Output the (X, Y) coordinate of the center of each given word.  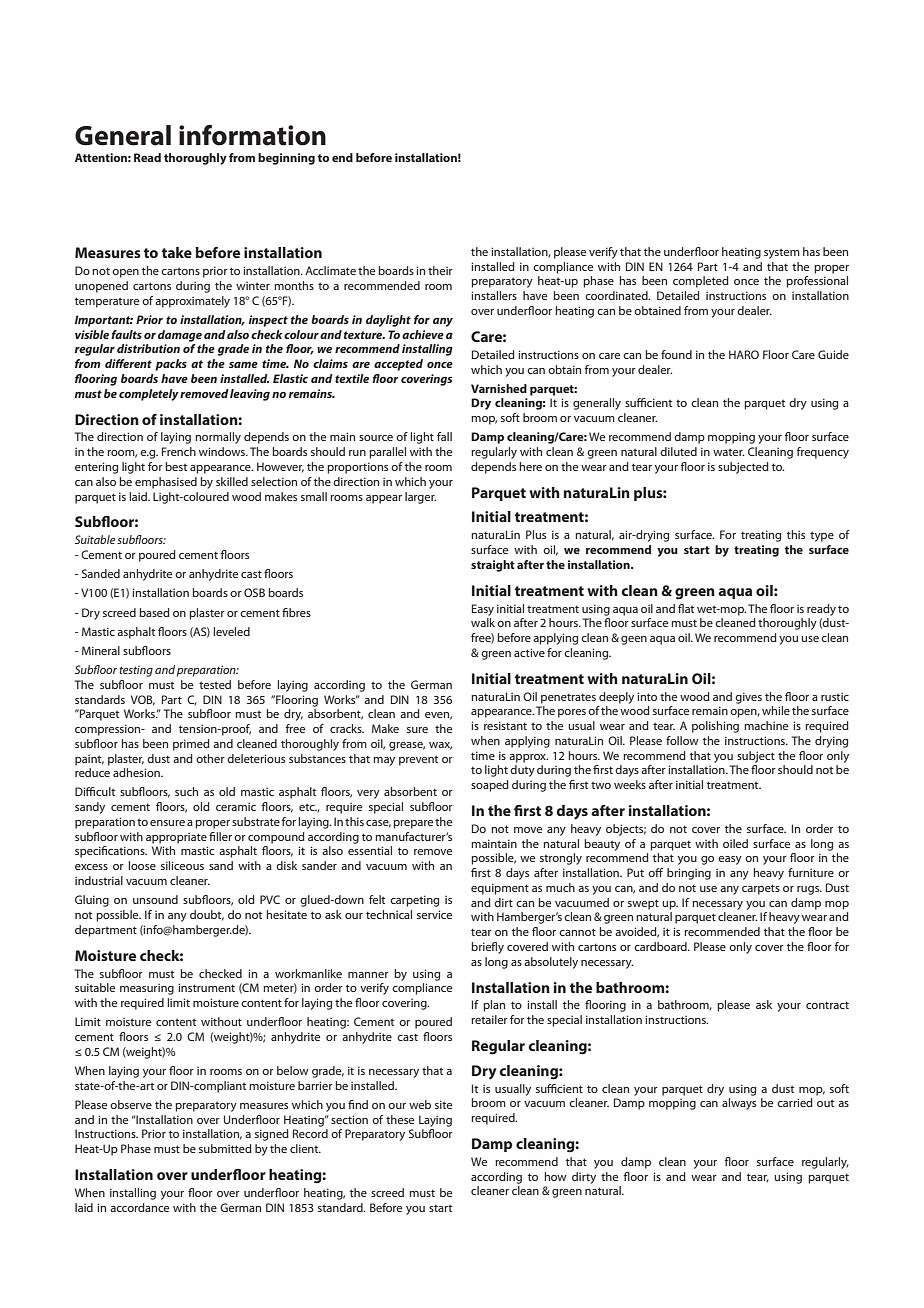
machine (766, 725)
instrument (206, 987)
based (154, 612)
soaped (490, 786)
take (177, 252)
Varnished (499, 388)
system (782, 254)
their (440, 270)
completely (149, 395)
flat (686, 608)
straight (493, 566)
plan (494, 1006)
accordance (139, 1207)
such (186, 791)
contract (827, 1005)
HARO (744, 354)
